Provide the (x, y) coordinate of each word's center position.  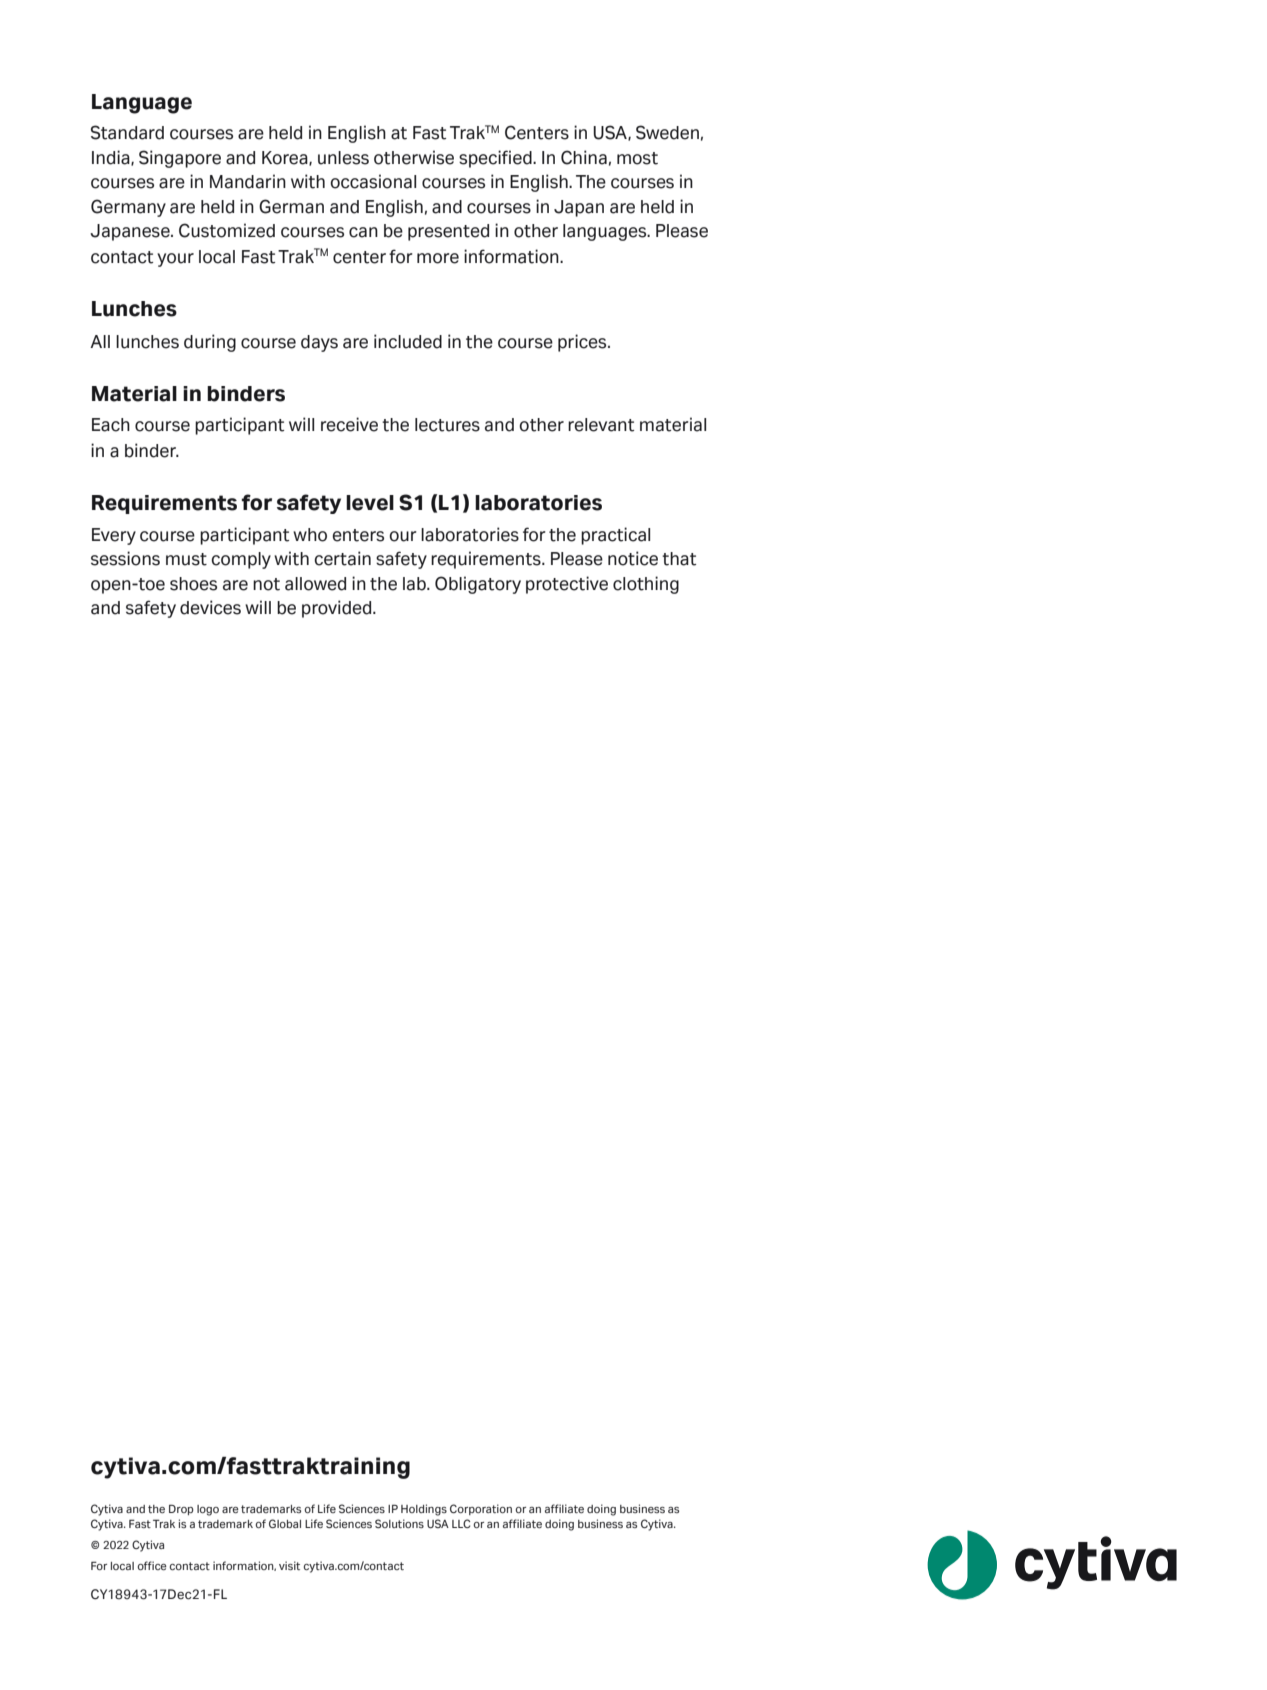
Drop (181, 1509)
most (637, 158)
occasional (373, 181)
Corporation (481, 1509)
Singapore (180, 159)
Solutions (399, 1523)
